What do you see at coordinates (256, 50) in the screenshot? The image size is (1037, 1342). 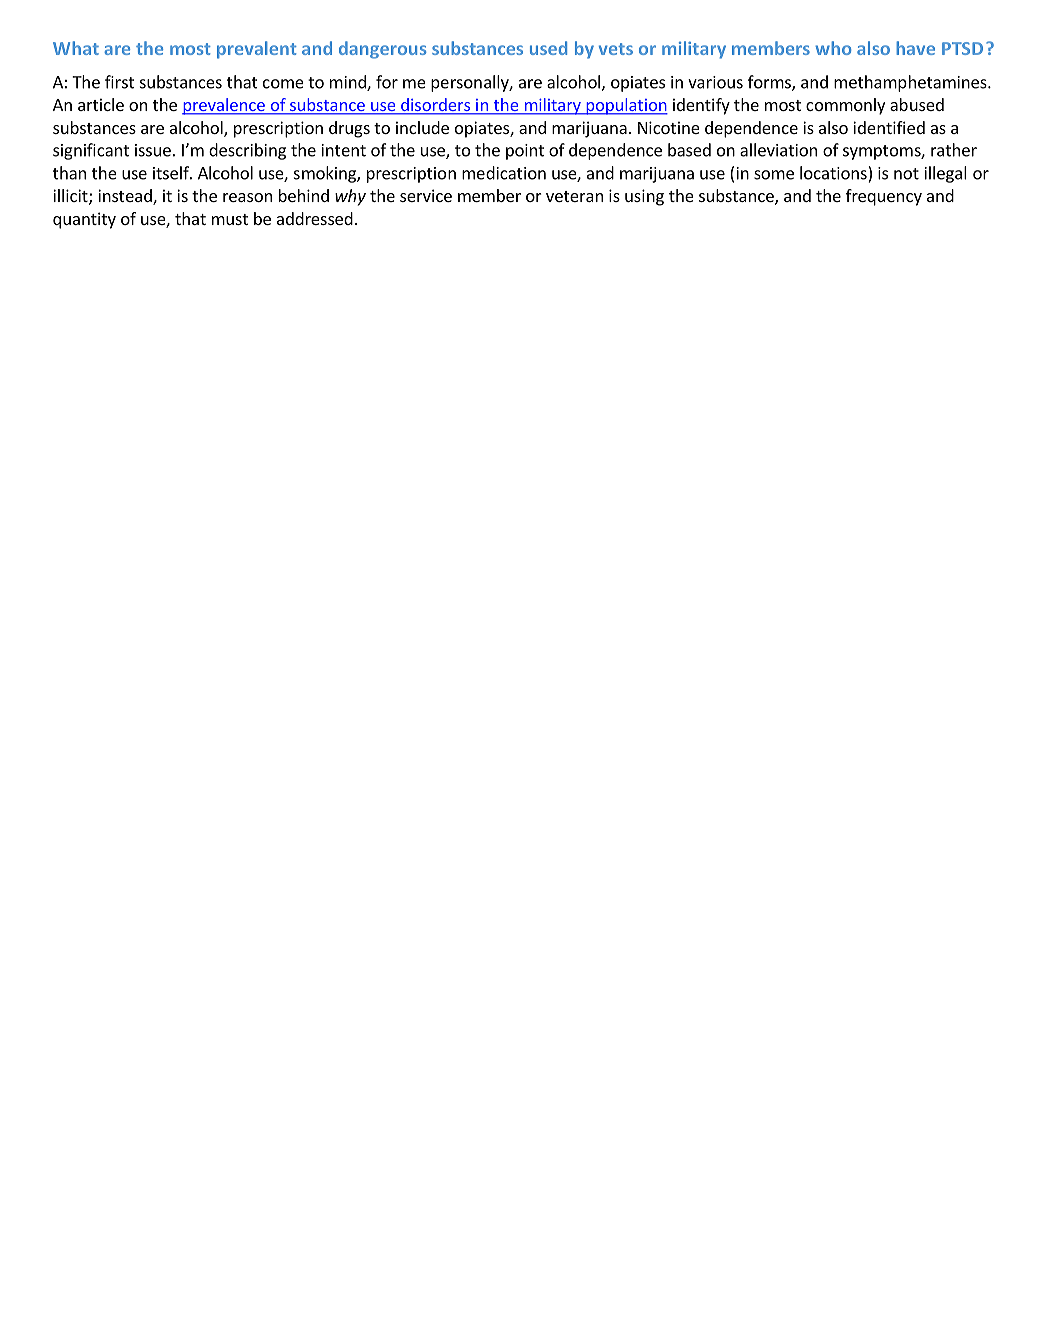 I see `prevalent` at bounding box center [256, 50].
